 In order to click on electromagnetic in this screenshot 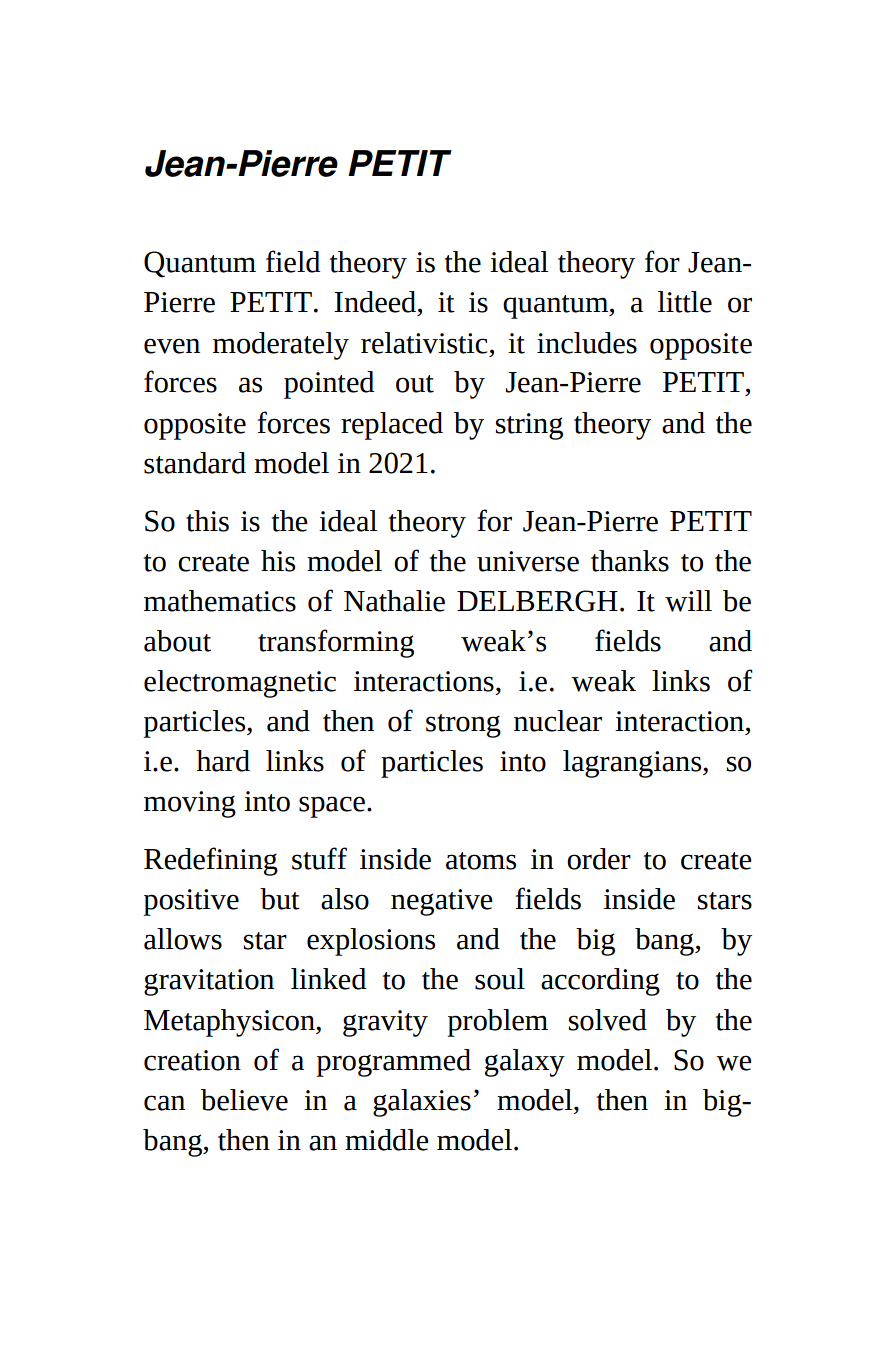, I will do `click(240, 684)`.
